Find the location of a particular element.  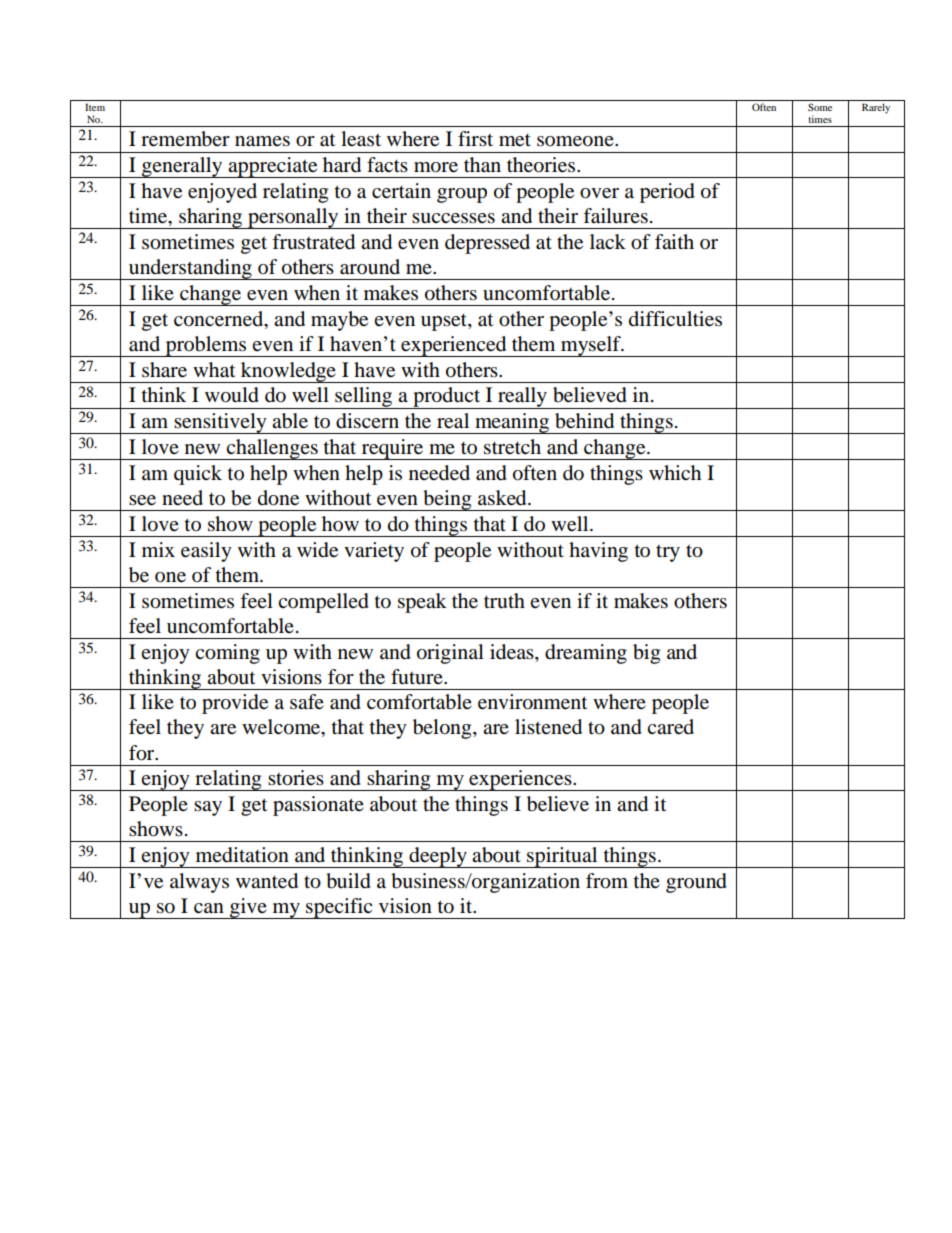

difficulties is located at coordinates (675, 319).
